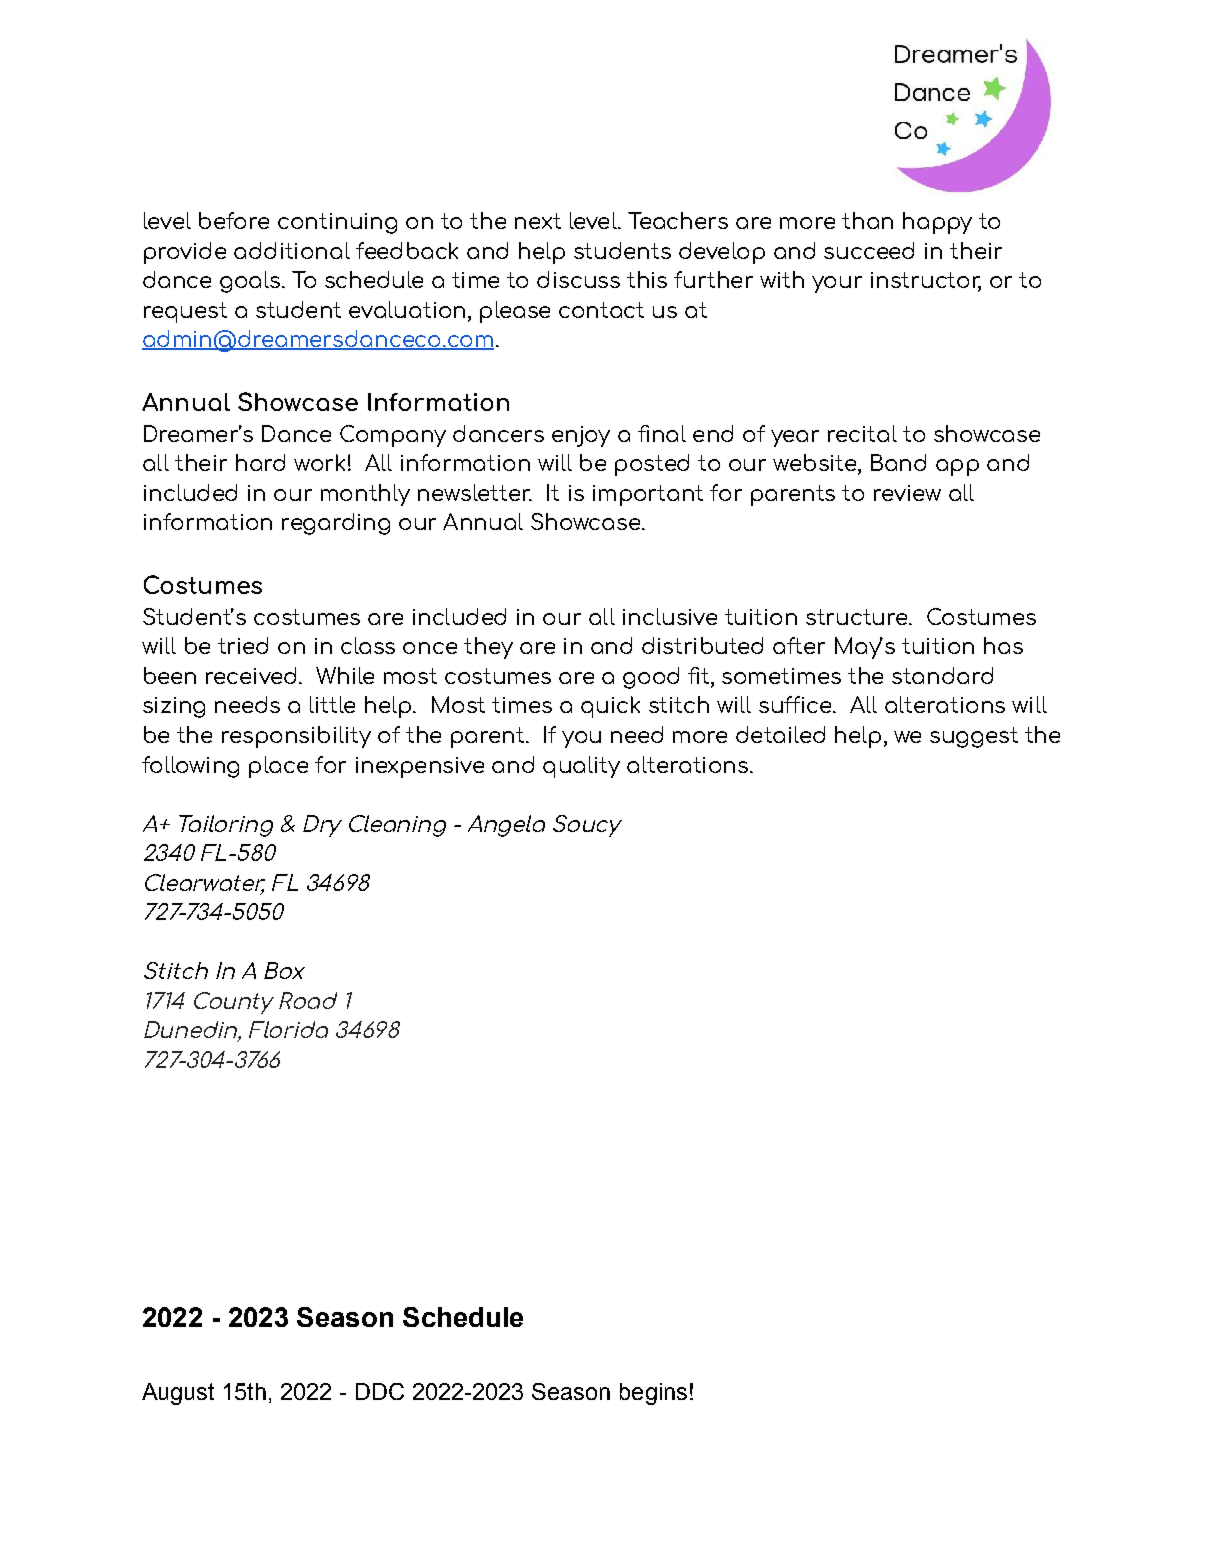 The height and width of the screenshot is (1559, 1205). Describe the element at coordinates (178, 1394) in the screenshot. I see `August` at that location.
